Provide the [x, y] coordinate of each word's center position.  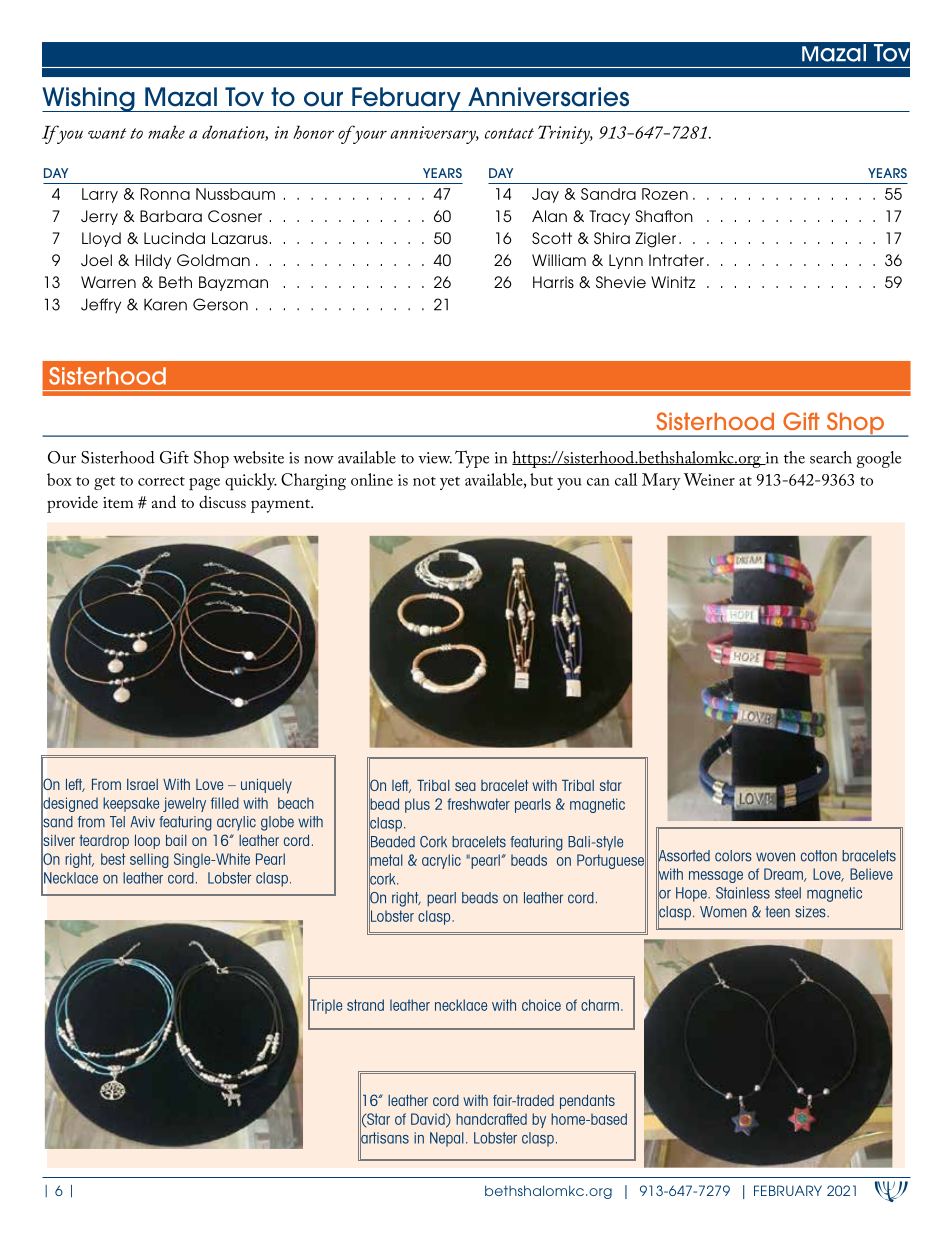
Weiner [709, 479]
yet [450, 483]
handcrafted [491, 1119]
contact [509, 133]
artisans [384, 1138]
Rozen [665, 194]
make [166, 132]
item [118, 502]
